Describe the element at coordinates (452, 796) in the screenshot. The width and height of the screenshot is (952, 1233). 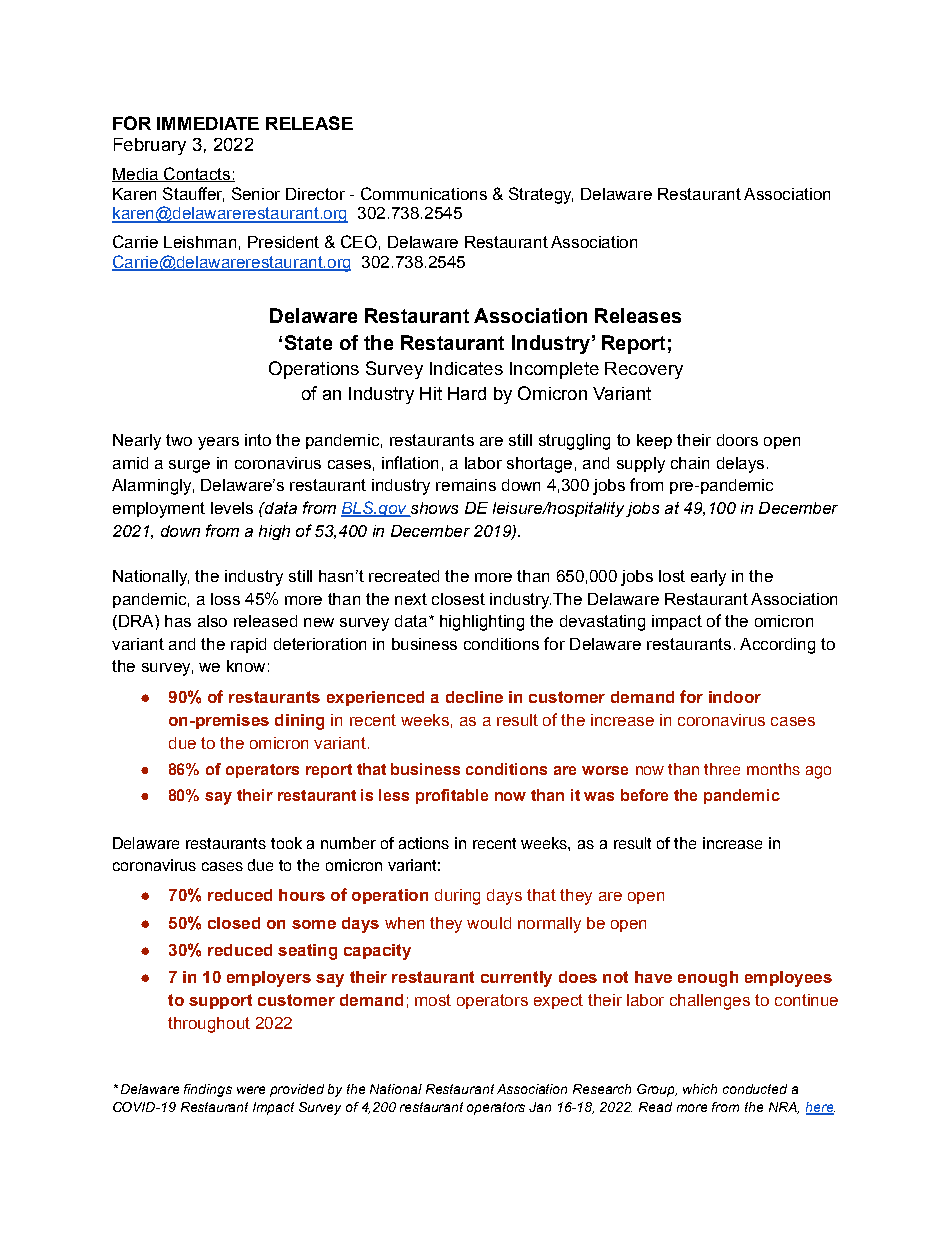
I see `profitable` at that location.
